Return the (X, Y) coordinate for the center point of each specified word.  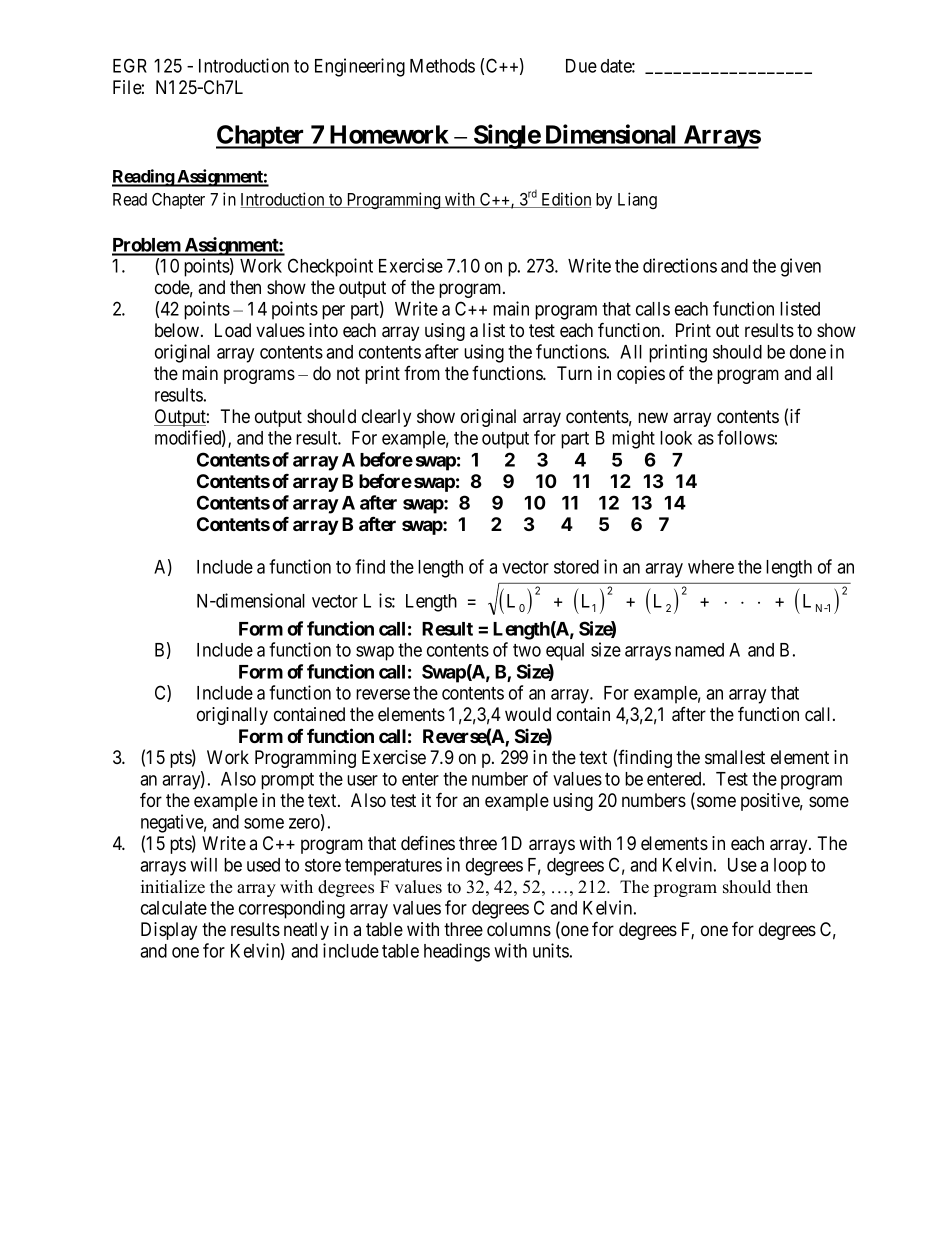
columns (519, 929)
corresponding (292, 909)
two (527, 650)
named (699, 650)
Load (233, 330)
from (422, 373)
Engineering (360, 67)
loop (790, 867)
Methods (442, 66)
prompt (287, 781)
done (808, 352)
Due (581, 66)
